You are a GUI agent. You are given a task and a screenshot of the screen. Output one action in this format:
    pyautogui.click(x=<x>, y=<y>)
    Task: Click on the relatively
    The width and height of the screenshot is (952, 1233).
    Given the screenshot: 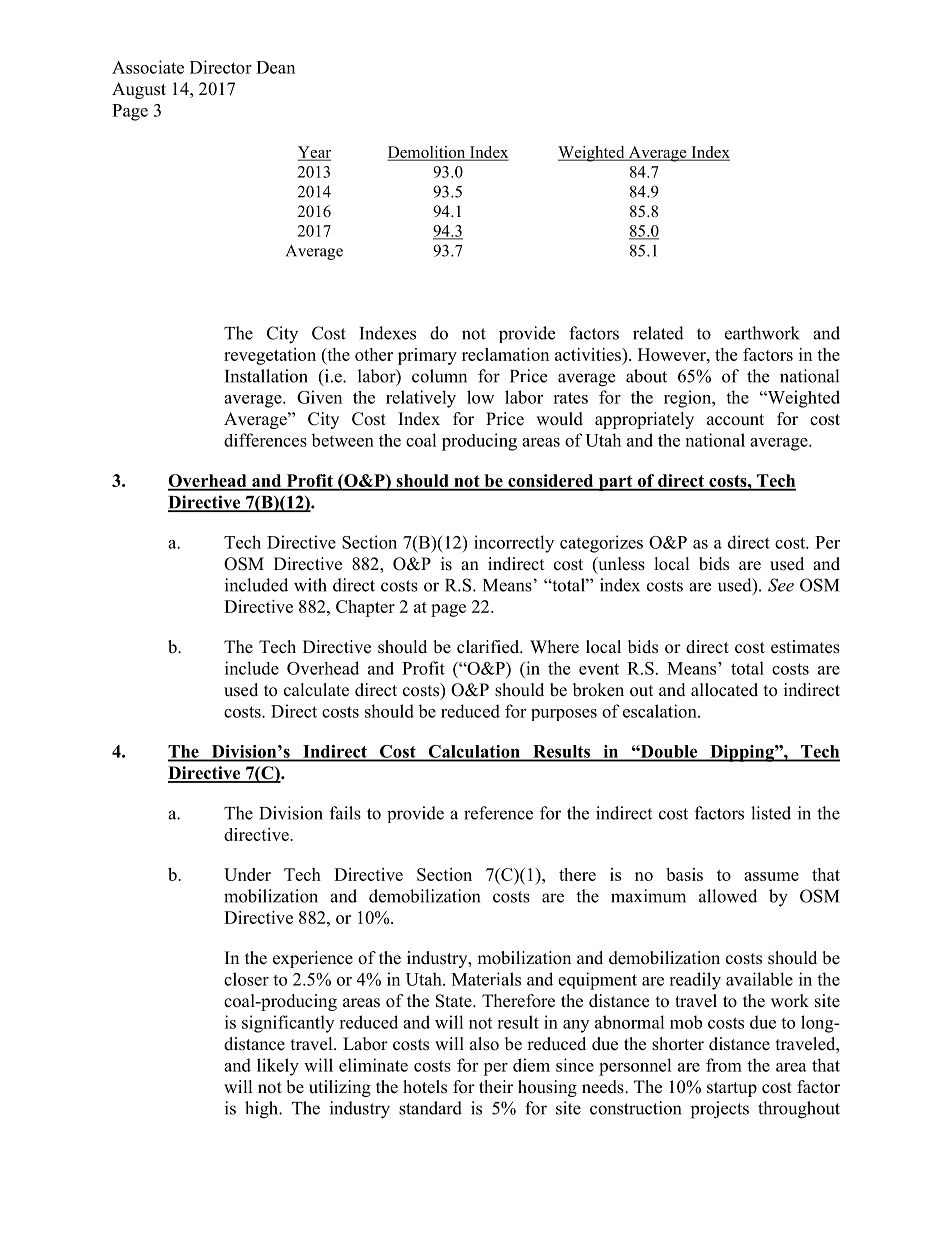 What is the action you would take?
    pyautogui.click(x=421, y=399)
